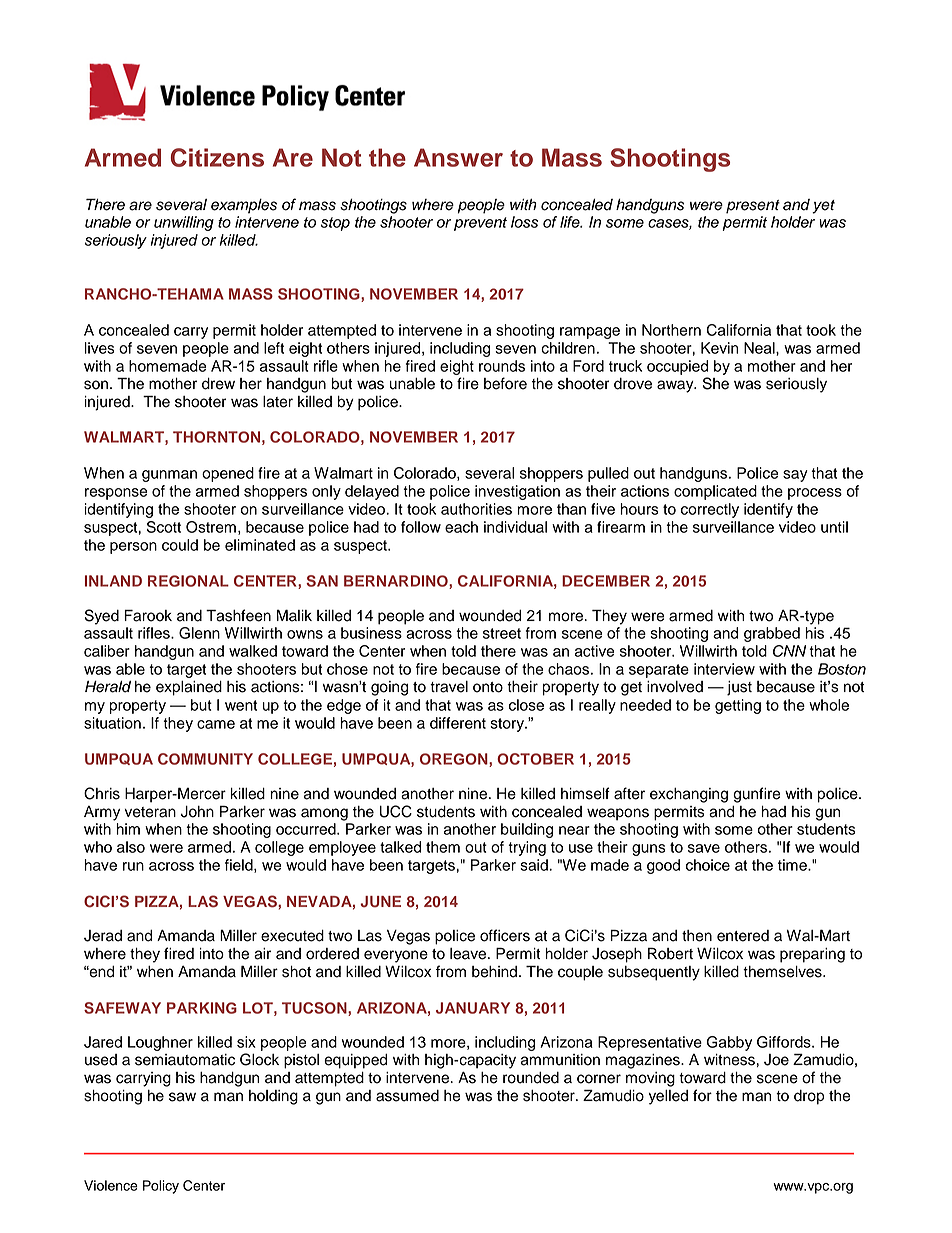  Describe the element at coordinates (772, 634) in the screenshot. I see `grabbed` at that location.
